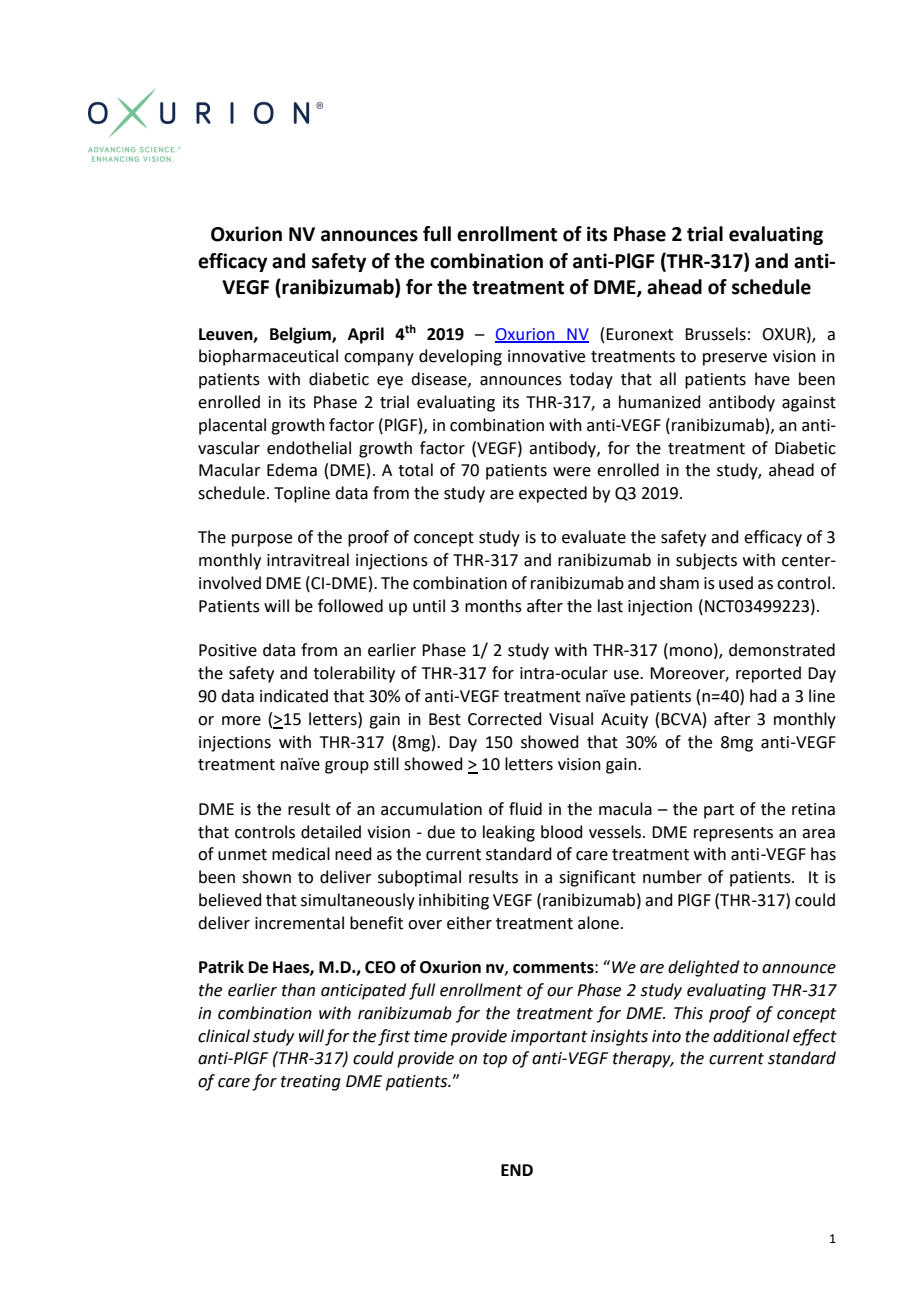  What do you see at coordinates (493, 606) in the document?
I see `months` at bounding box center [493, 606].
